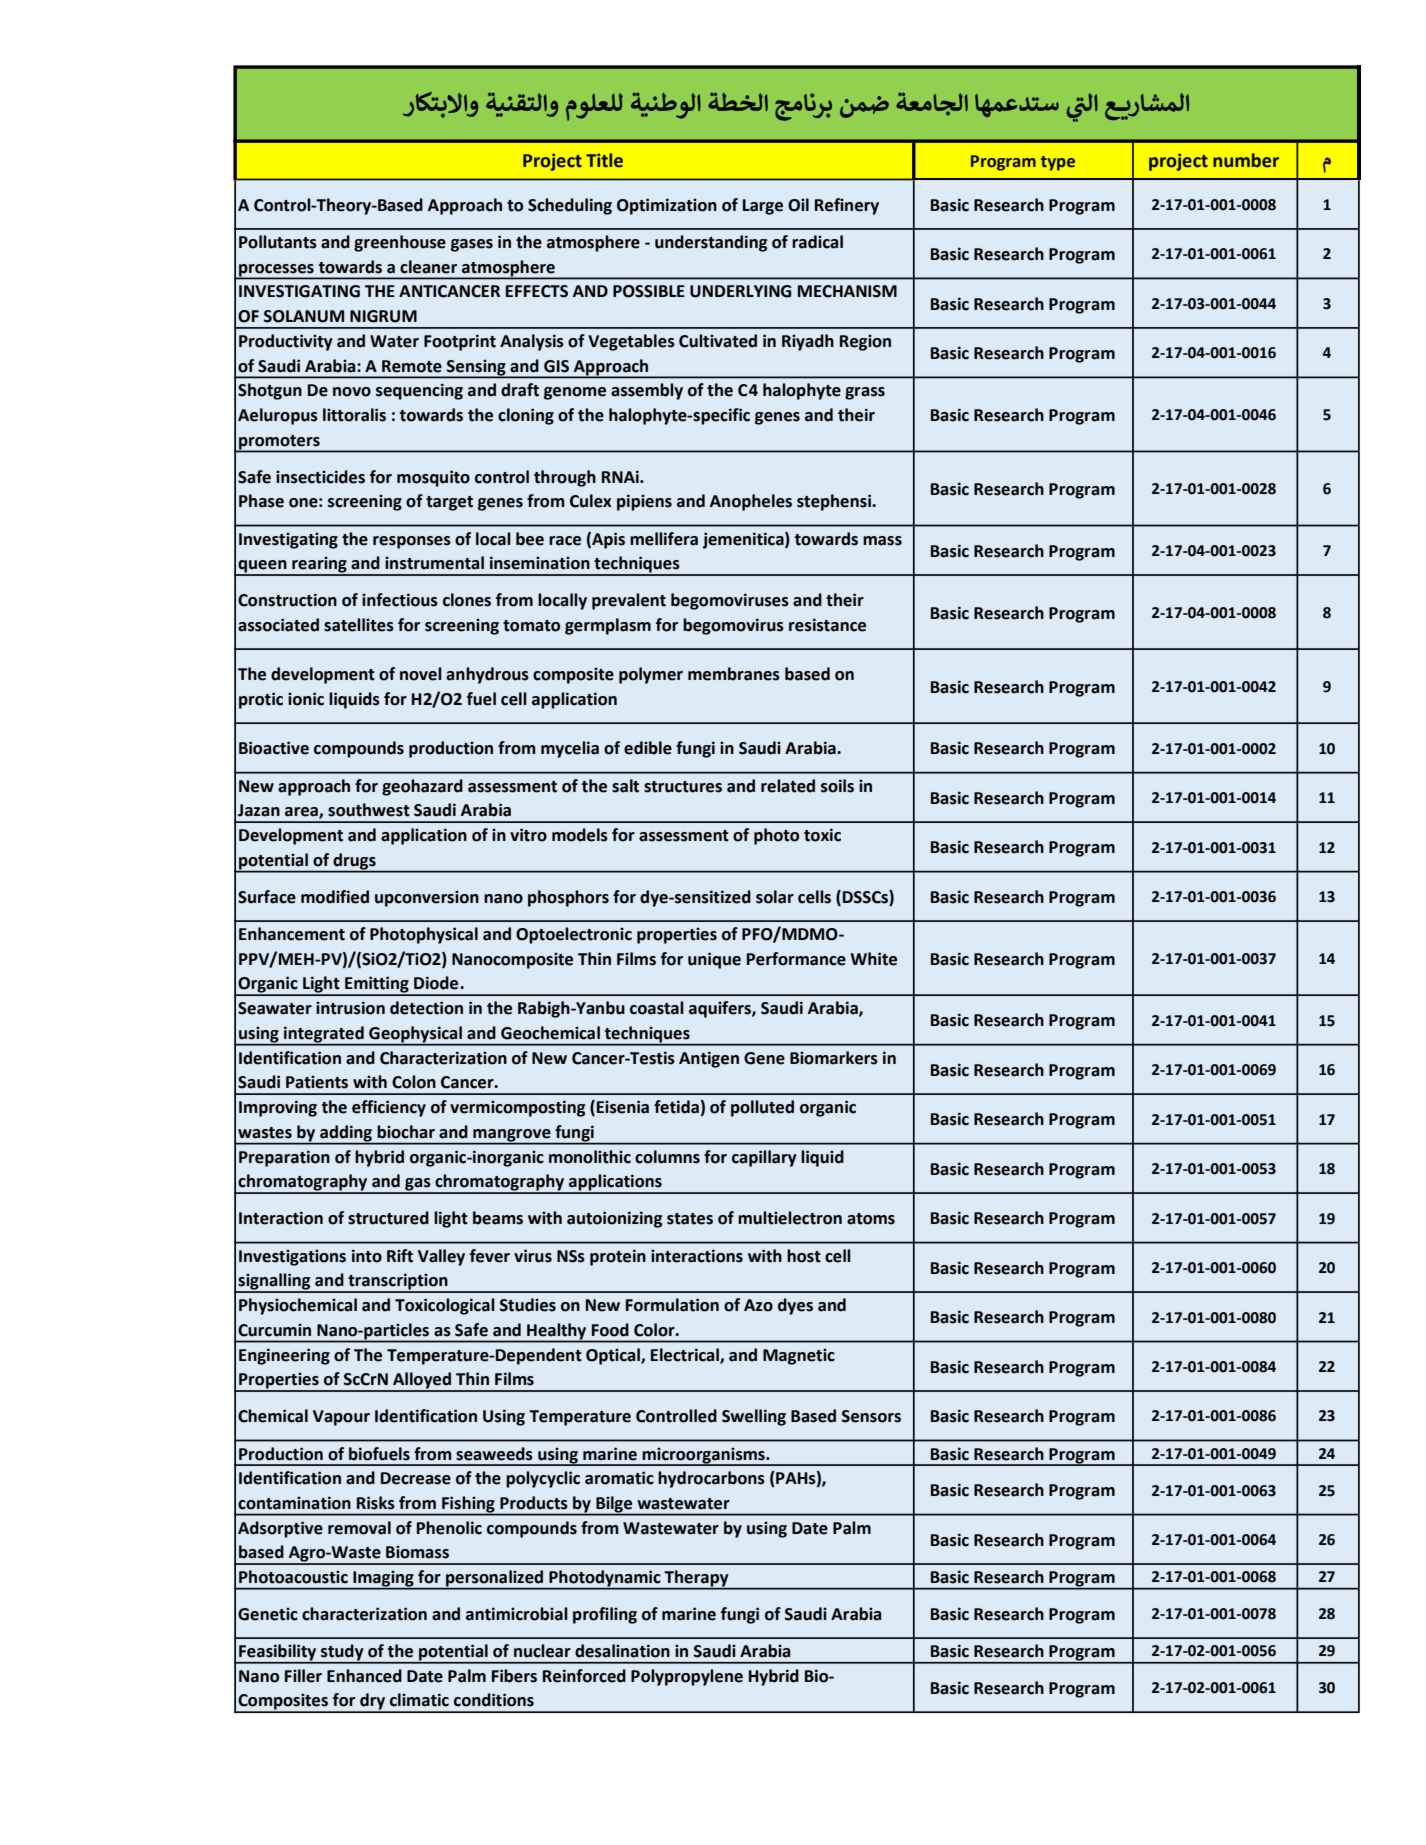  Describe the element at coordinates (871, 1219) in the screenshot. I see `atoms` at that location.
